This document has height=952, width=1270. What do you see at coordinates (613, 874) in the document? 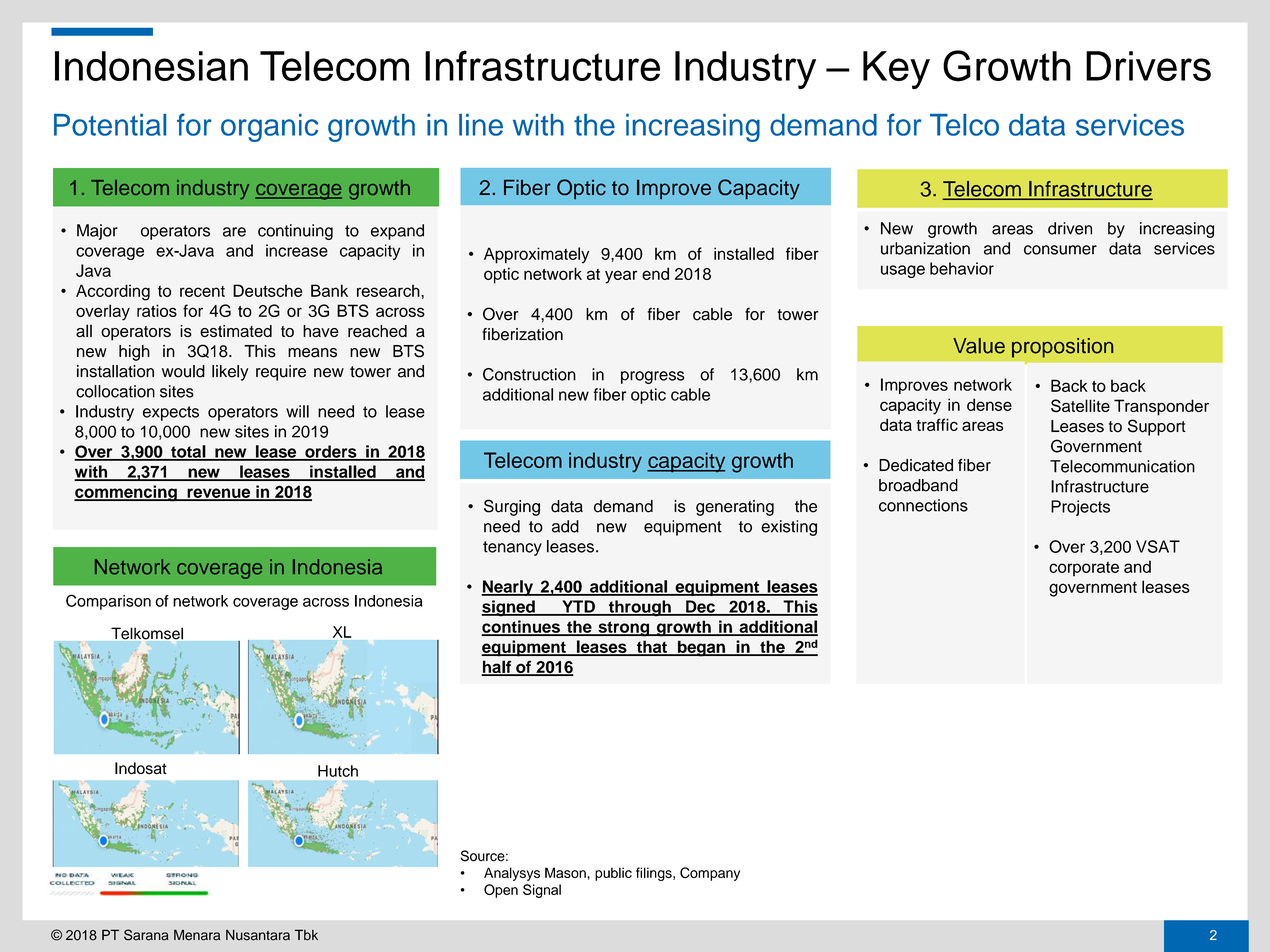
I see `public` at bounding box center [613, 874].
